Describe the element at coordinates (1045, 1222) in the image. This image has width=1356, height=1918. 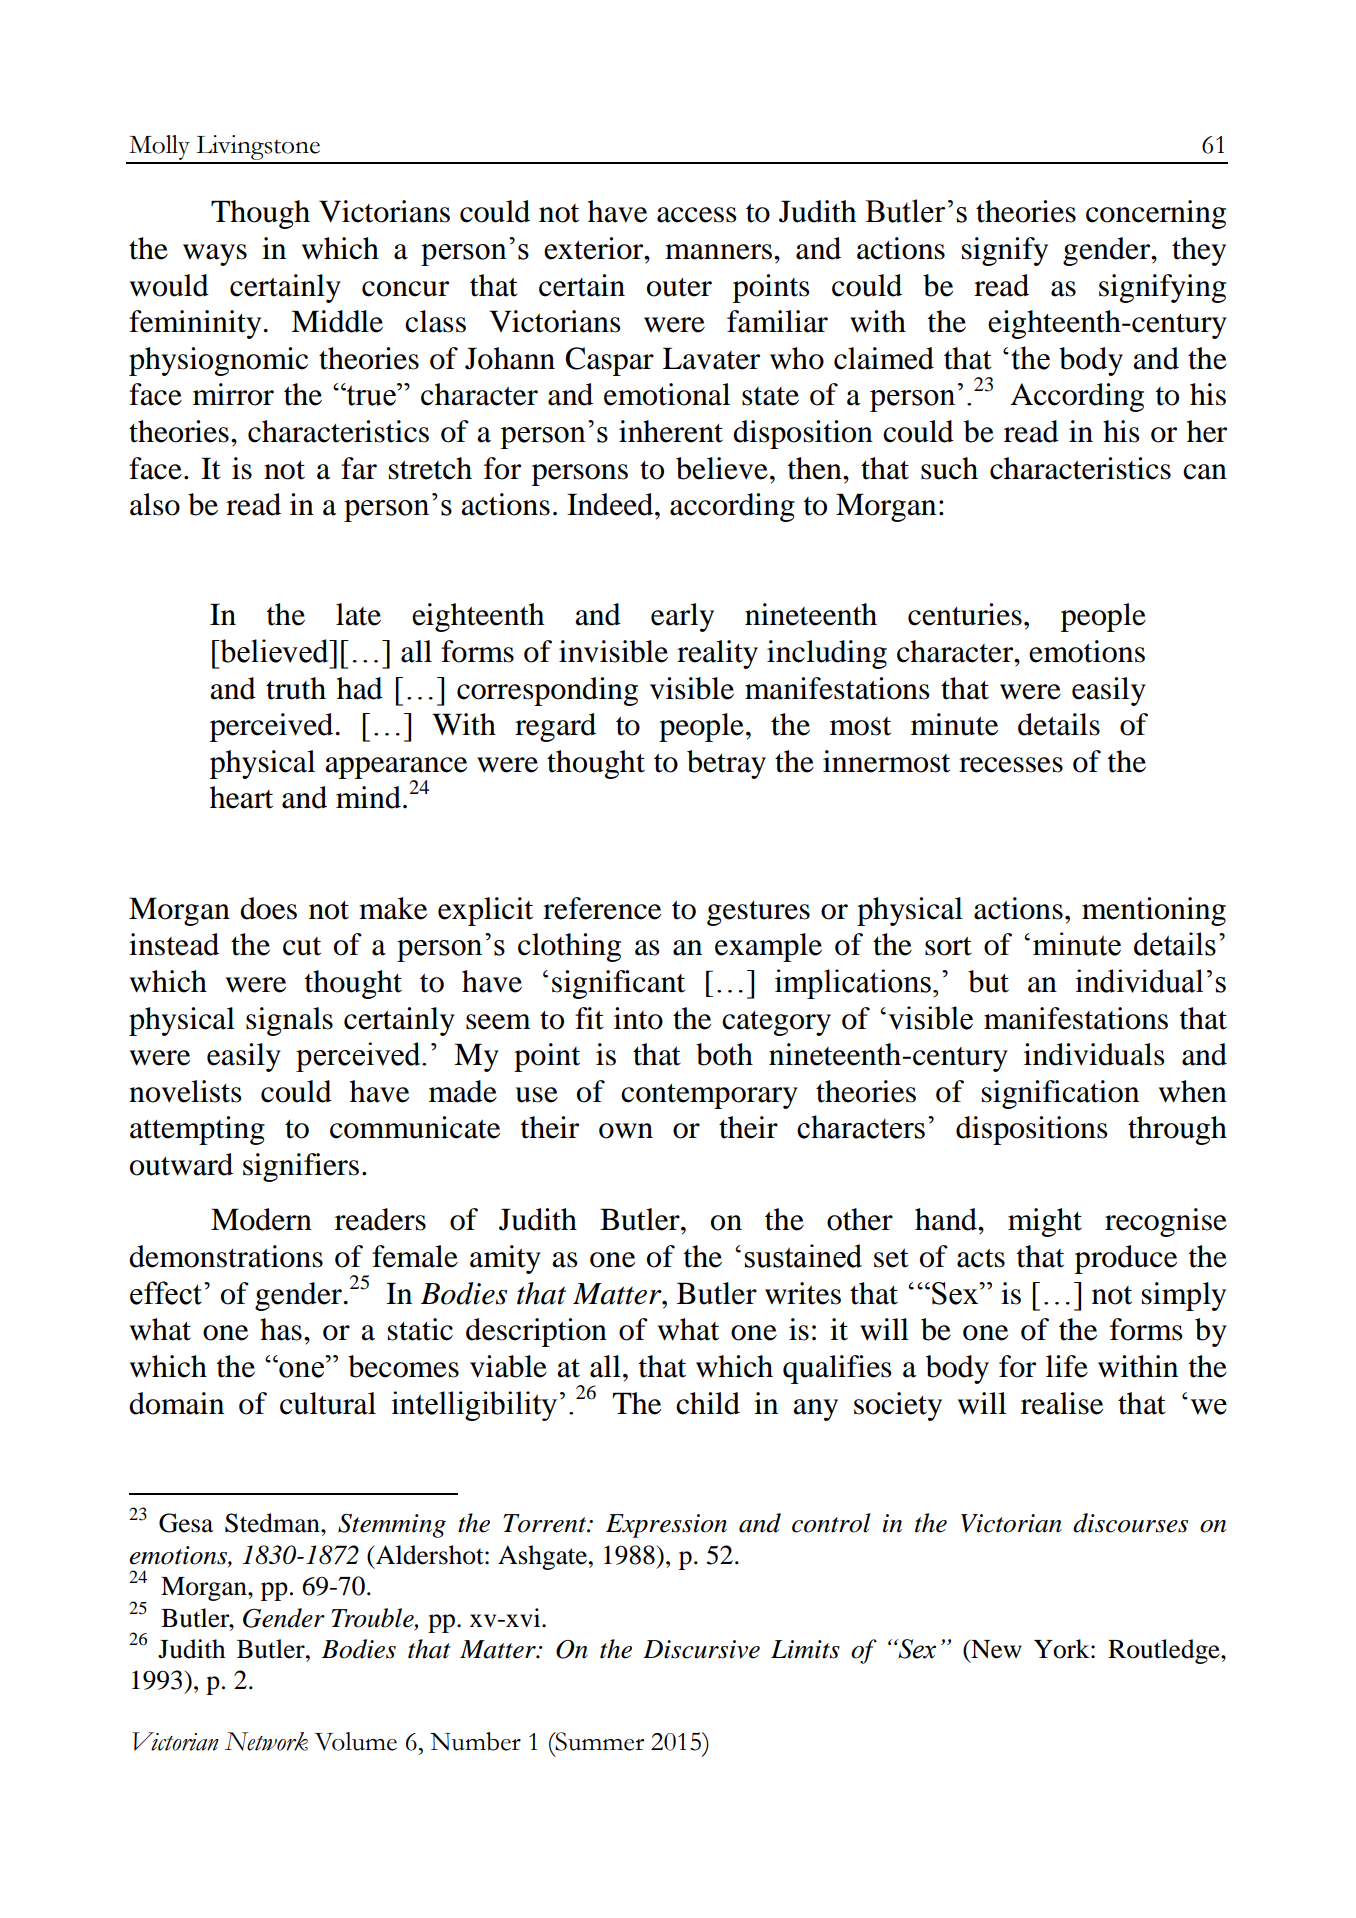
I see `might` at that location.
